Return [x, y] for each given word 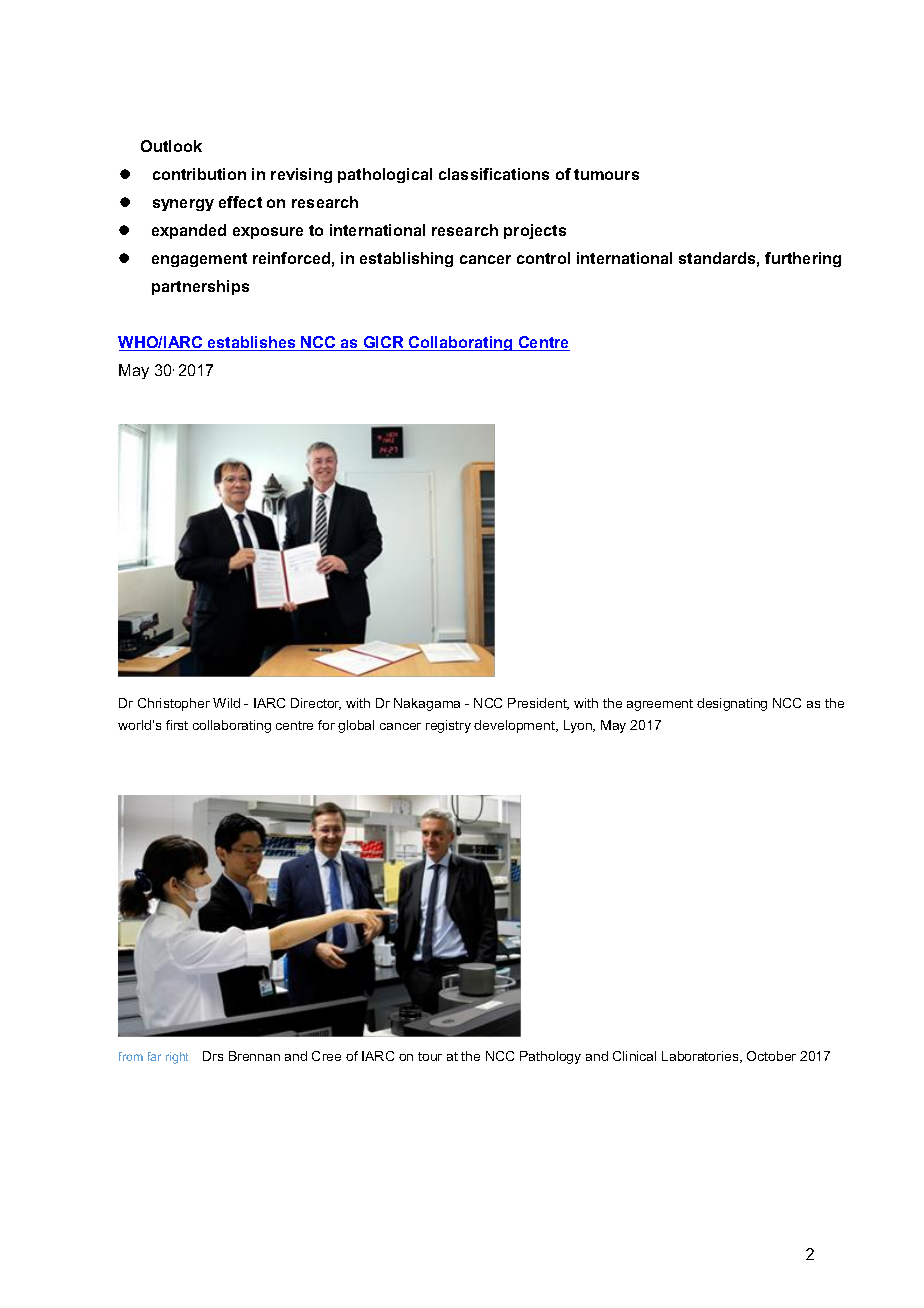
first [177, 725]
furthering [803, 259]
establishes [252, 343]
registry [448, 726]
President [538, 704]
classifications [494, 174]
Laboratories [701, 1057]
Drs [213, 1056]
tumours [606, 174]
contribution [199, 174]
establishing [406, 259]
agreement [660, 705]
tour [430, 1056]
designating [732, 704]
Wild [226, 703]
